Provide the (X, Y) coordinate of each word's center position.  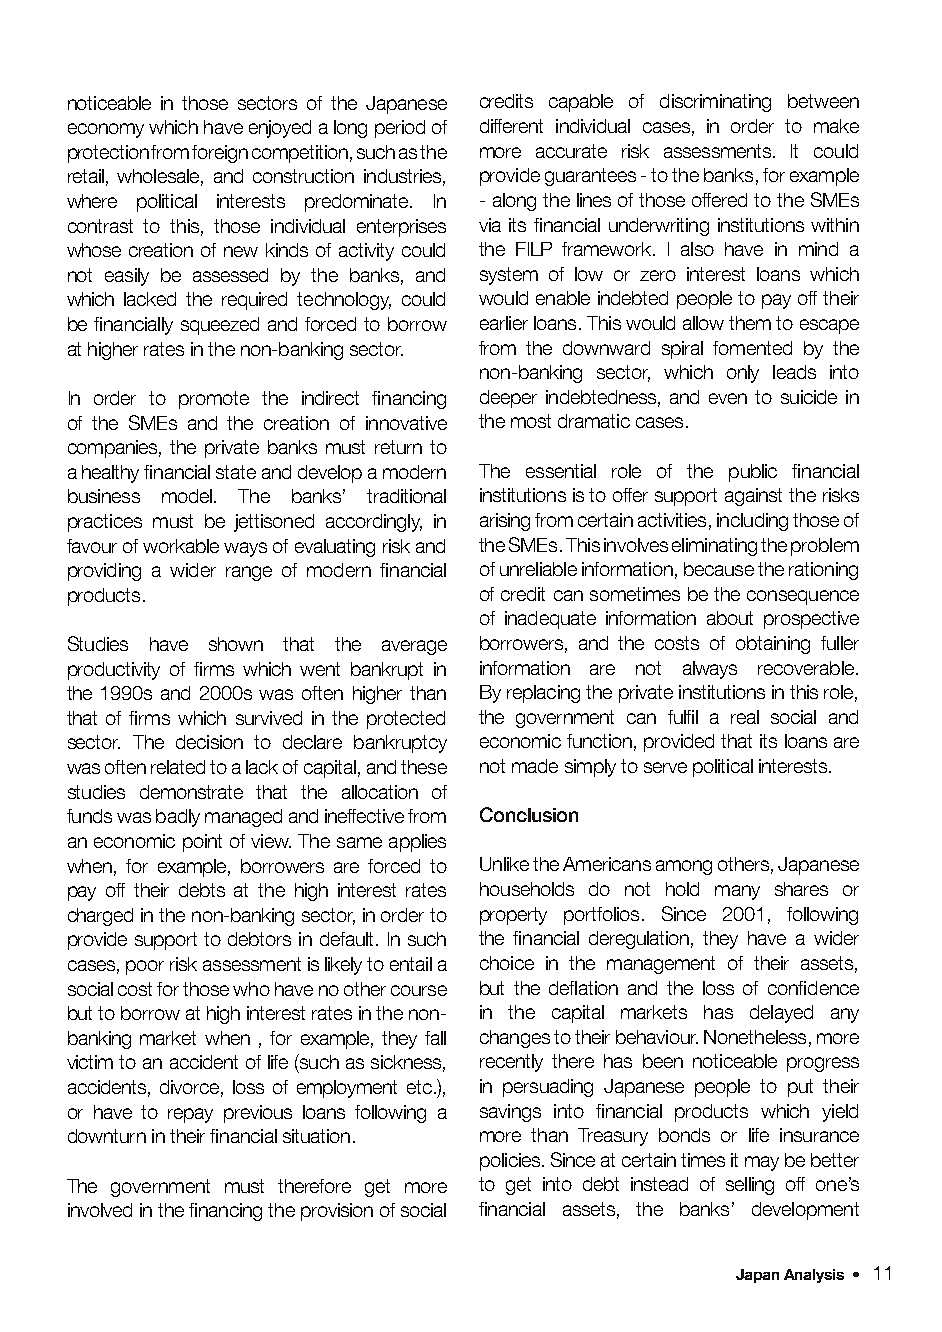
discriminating (715, 103)
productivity (114, 671)
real (745, 717)
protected (406, 720)
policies (510, 1162)
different (511, 126)
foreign (220, 154)
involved (100, 1210)
